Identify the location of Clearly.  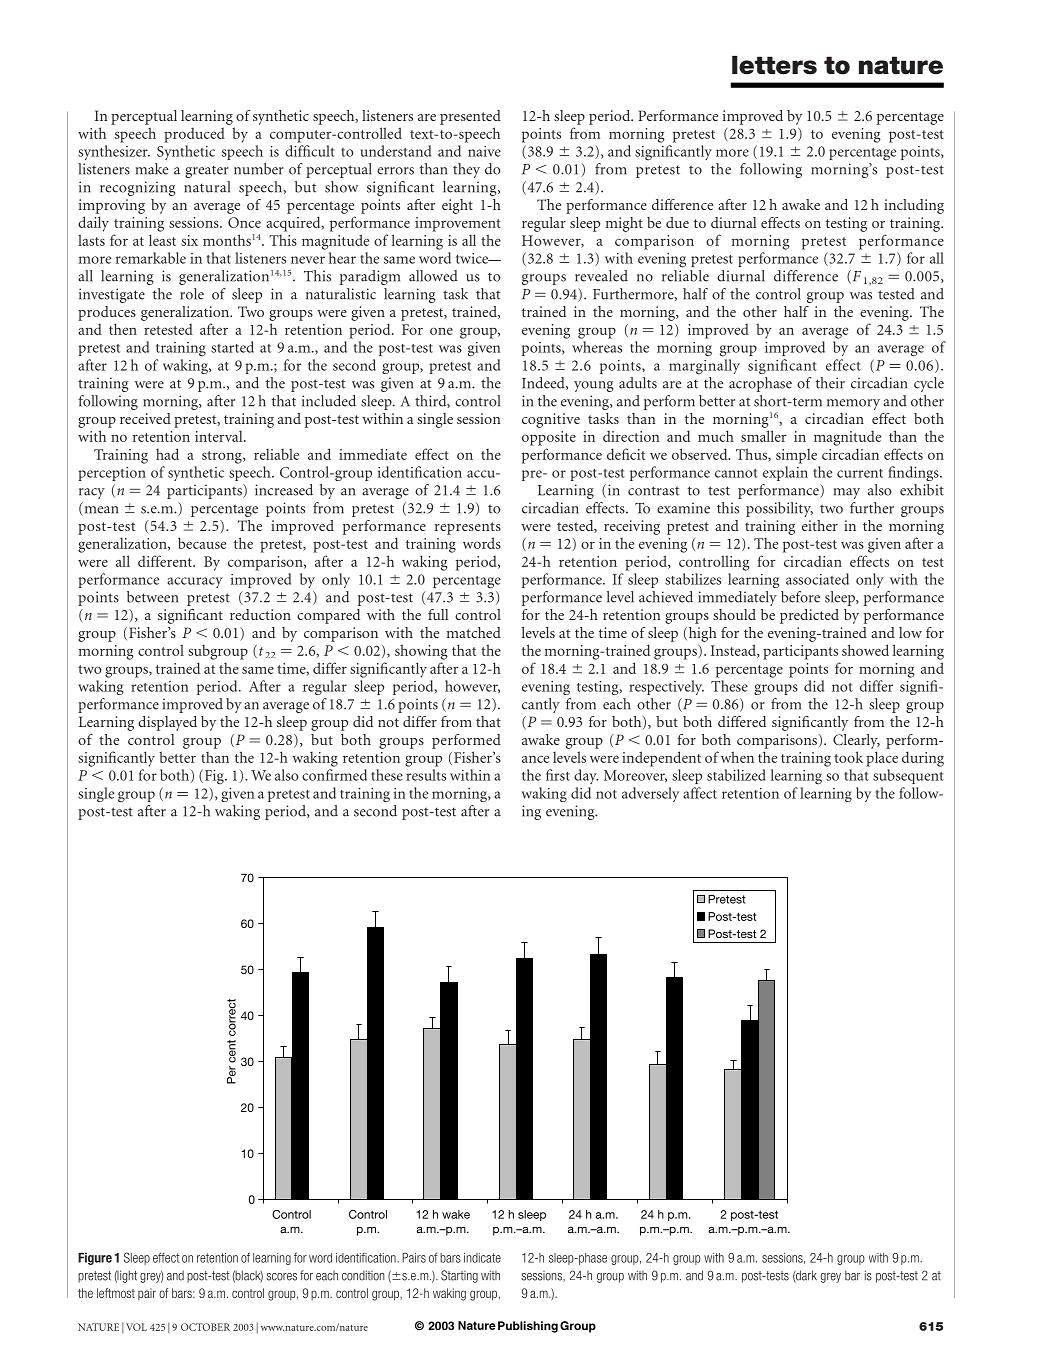
(856, 741).
